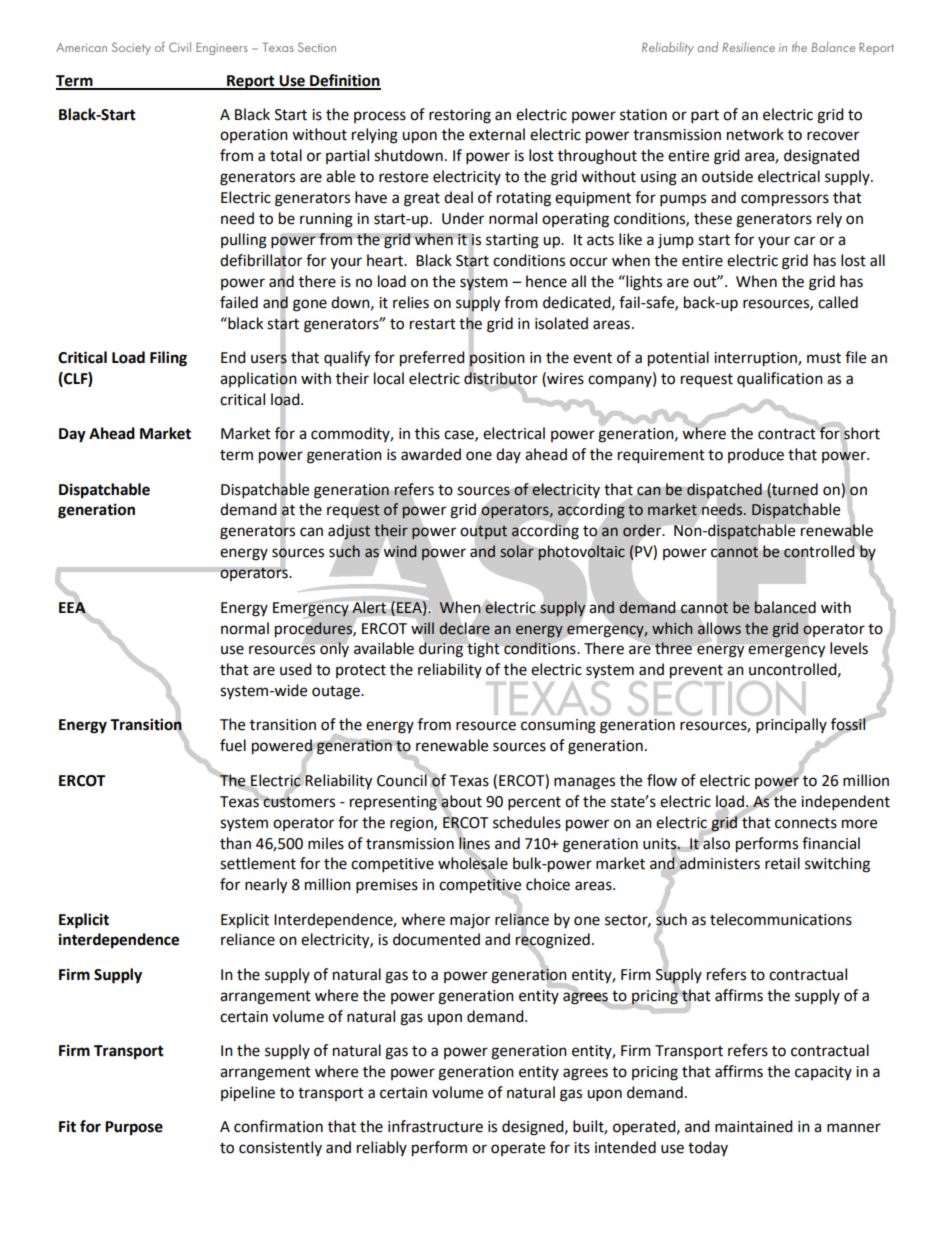  Describe the element at coordinates (180, 47) in the screenshot. I see `Civil` at that location.
